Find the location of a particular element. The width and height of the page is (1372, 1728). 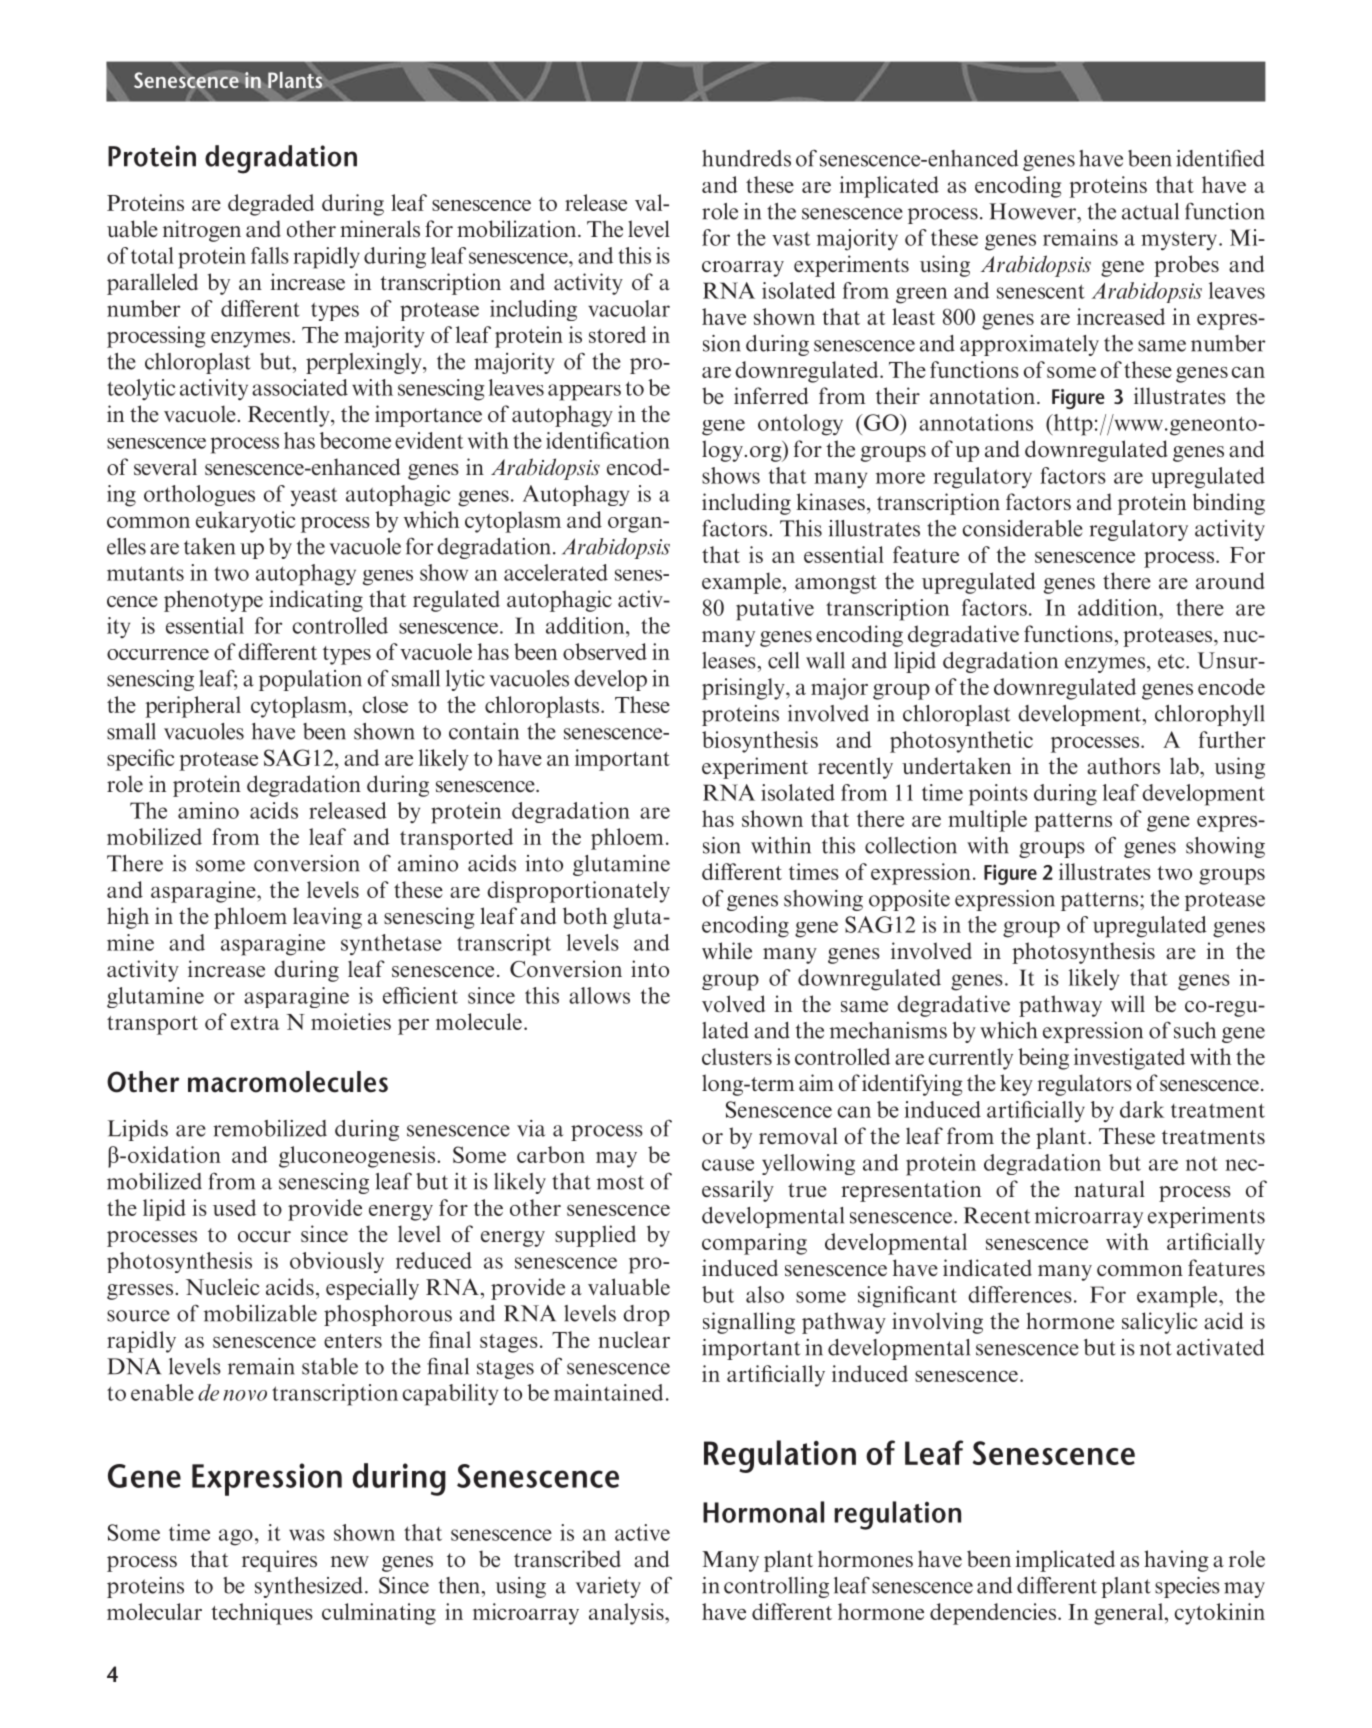

population is located at coordinates (310, 680).
